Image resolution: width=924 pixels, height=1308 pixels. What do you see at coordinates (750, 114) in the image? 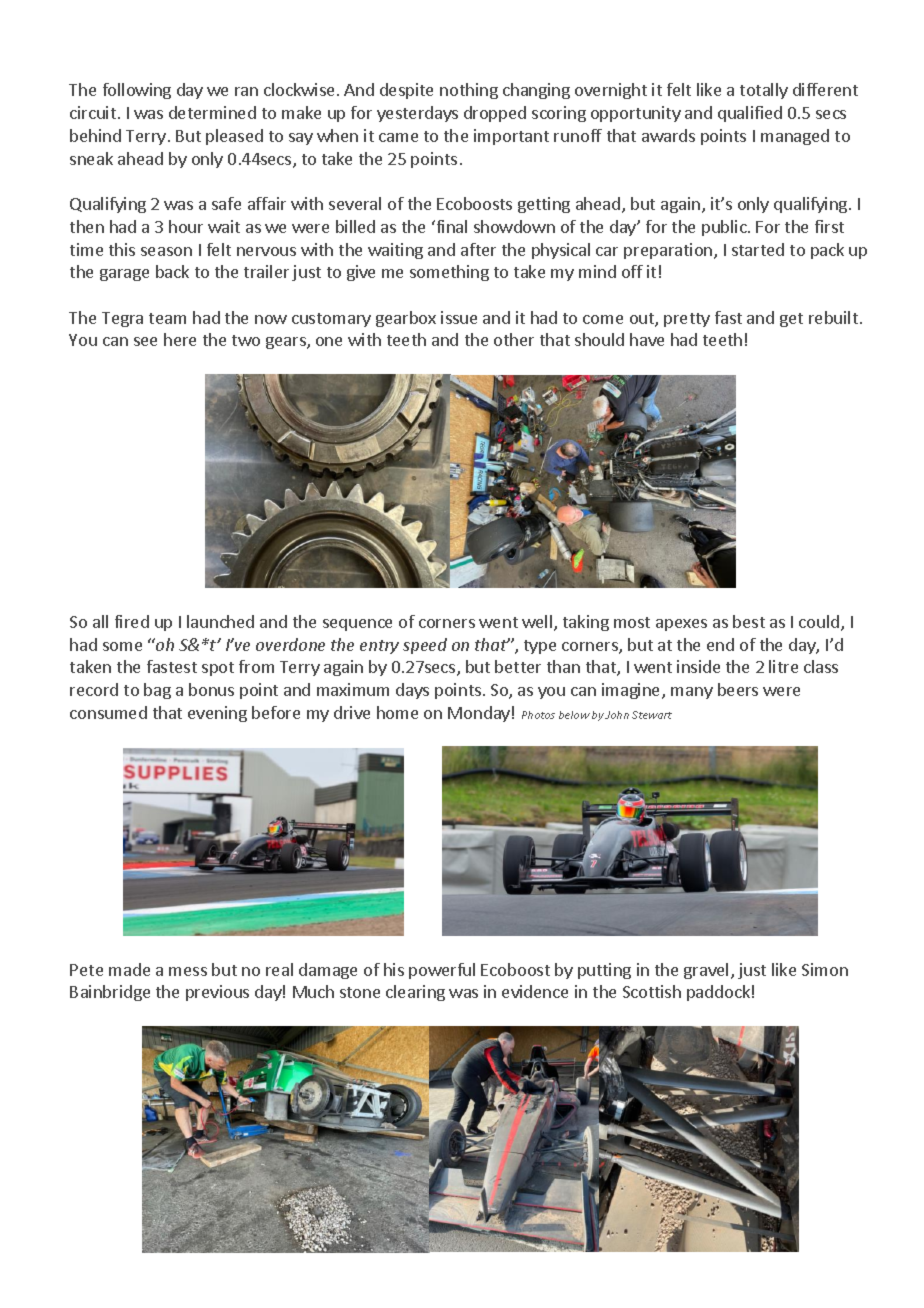
I see `qualified` at bounding box center [750, 114].
